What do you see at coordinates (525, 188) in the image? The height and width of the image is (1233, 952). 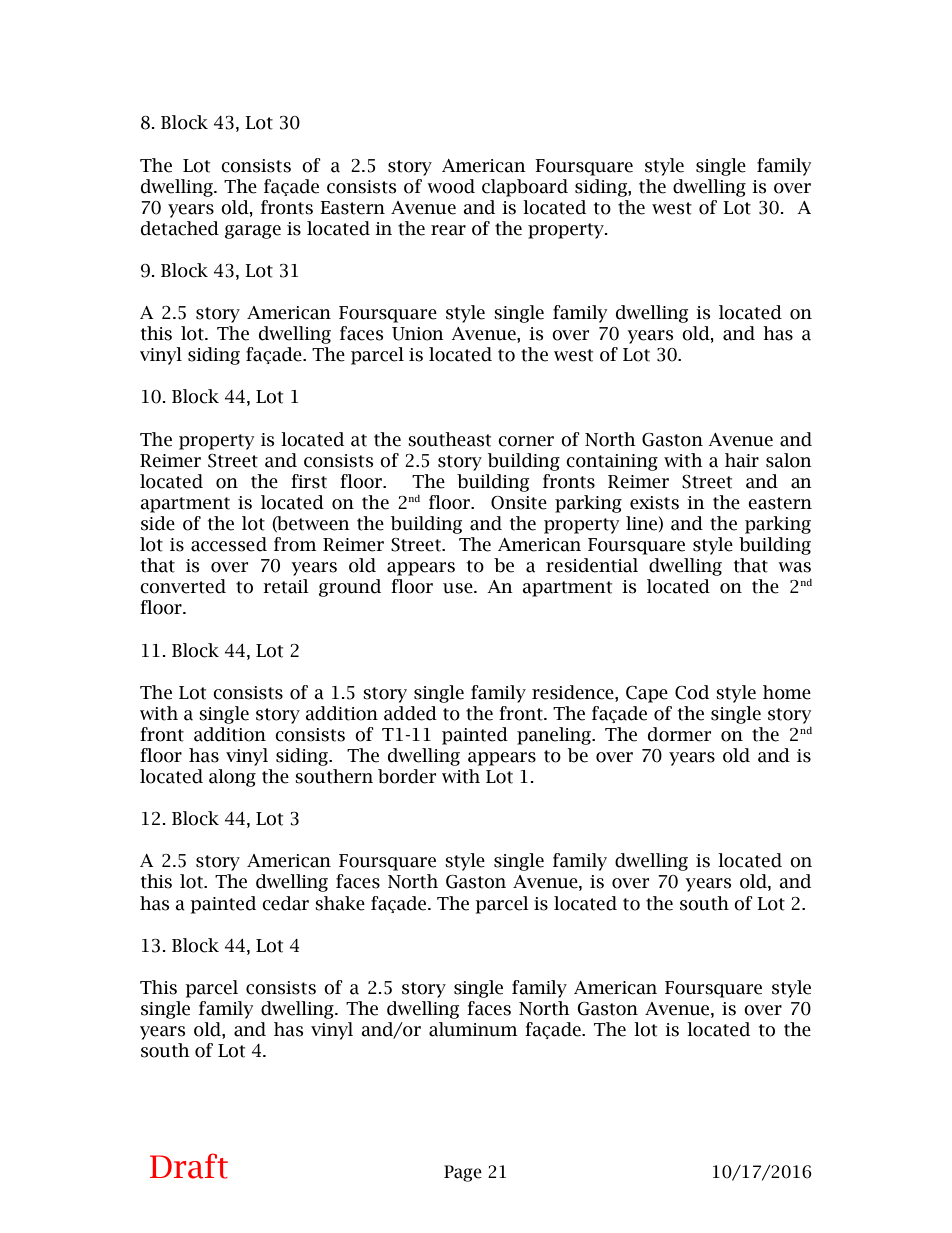 I see `clapboard` at bounding box center [525, 188].
